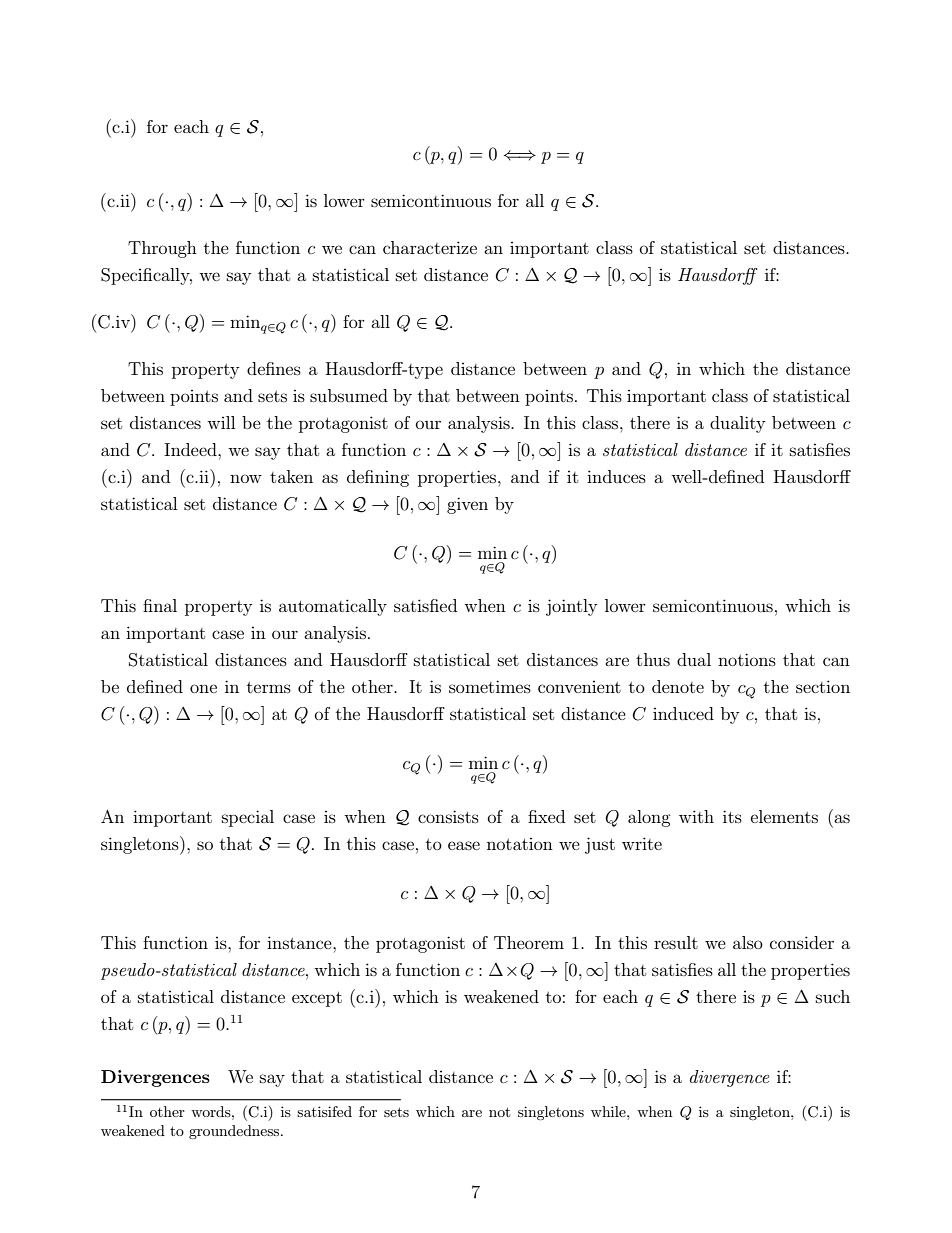  I want to click on characterize, so click(430, 247).
